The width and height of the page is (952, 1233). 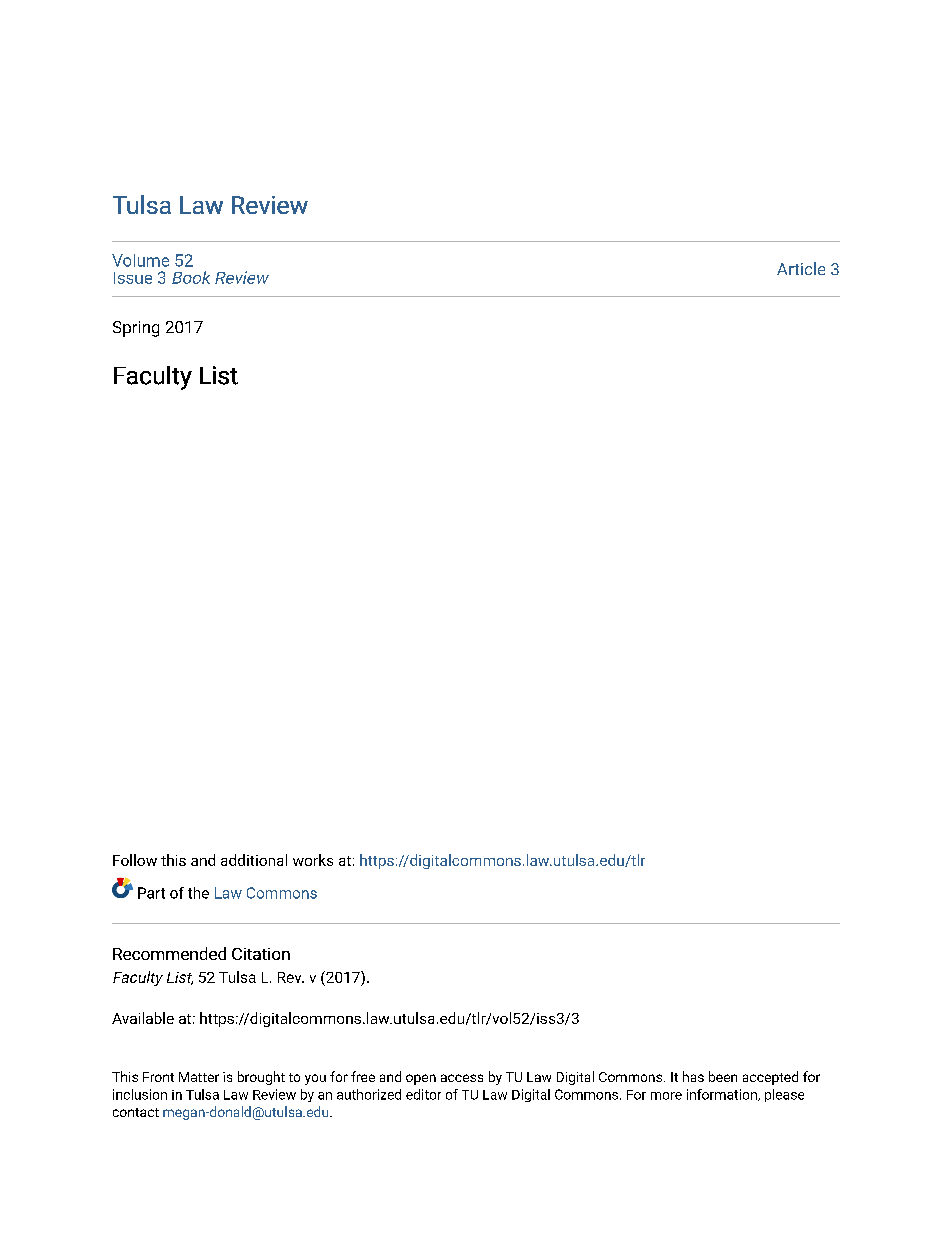 I want to click on Volume, so click(x=140, y=260).
